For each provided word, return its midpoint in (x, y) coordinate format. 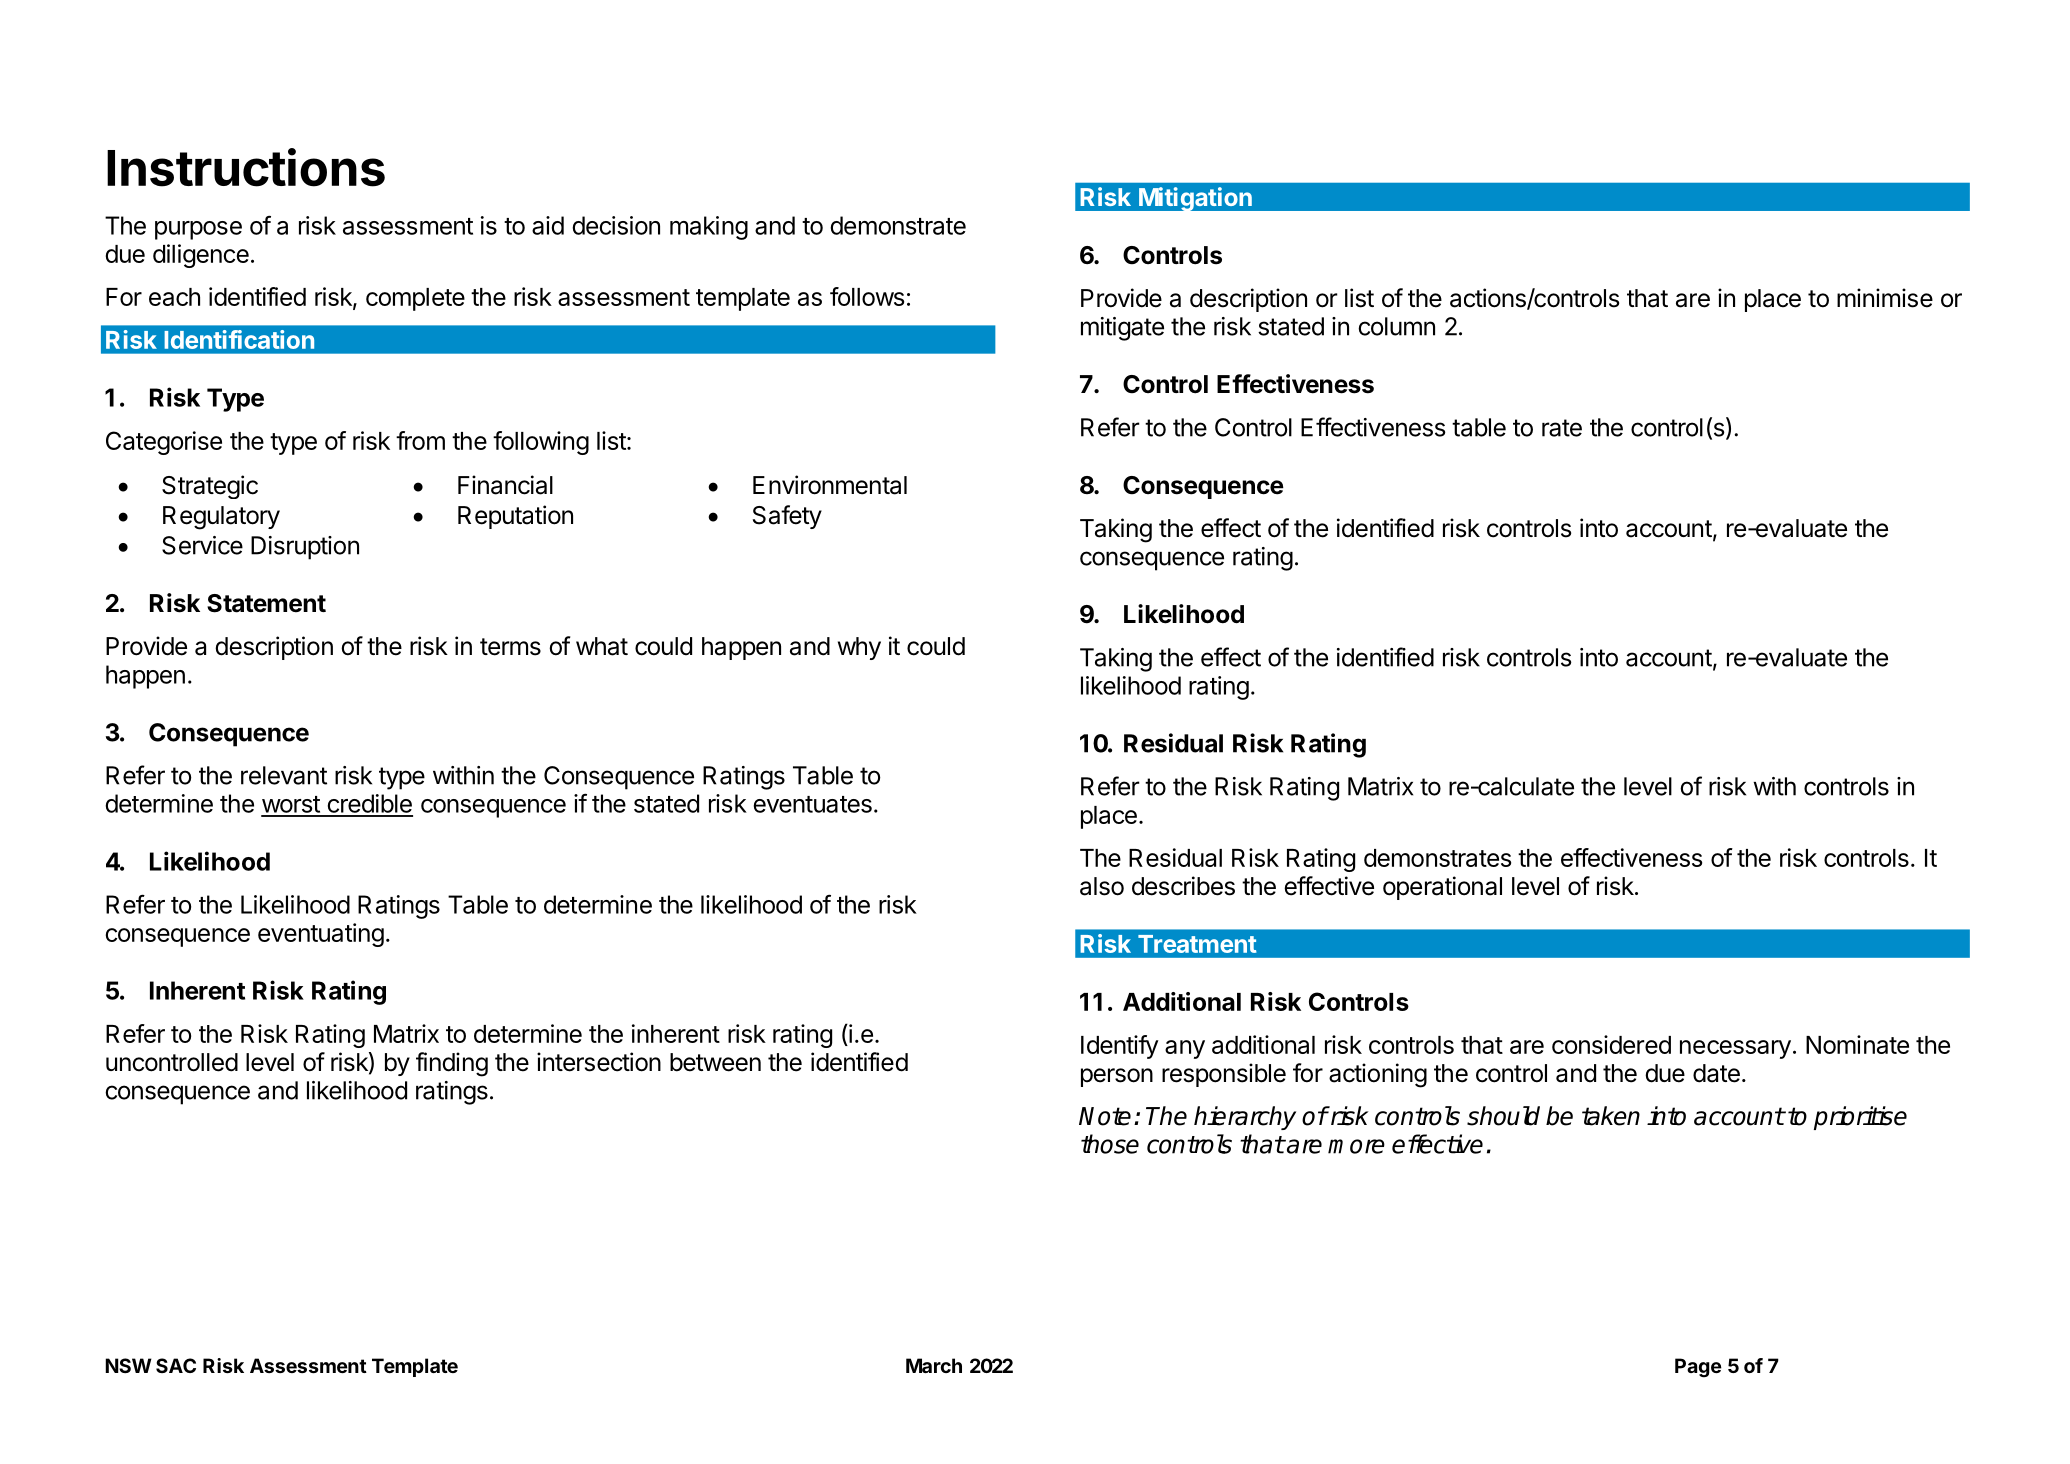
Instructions (246, 167)
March (934, 1365)
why (859, 648)
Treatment (1197, 944)
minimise (1885, 298)
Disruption (305, 548)
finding (452, 1064)
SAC (176, 1365)
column (1396, 326)
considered (1611, 1044)
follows (867, 296)
